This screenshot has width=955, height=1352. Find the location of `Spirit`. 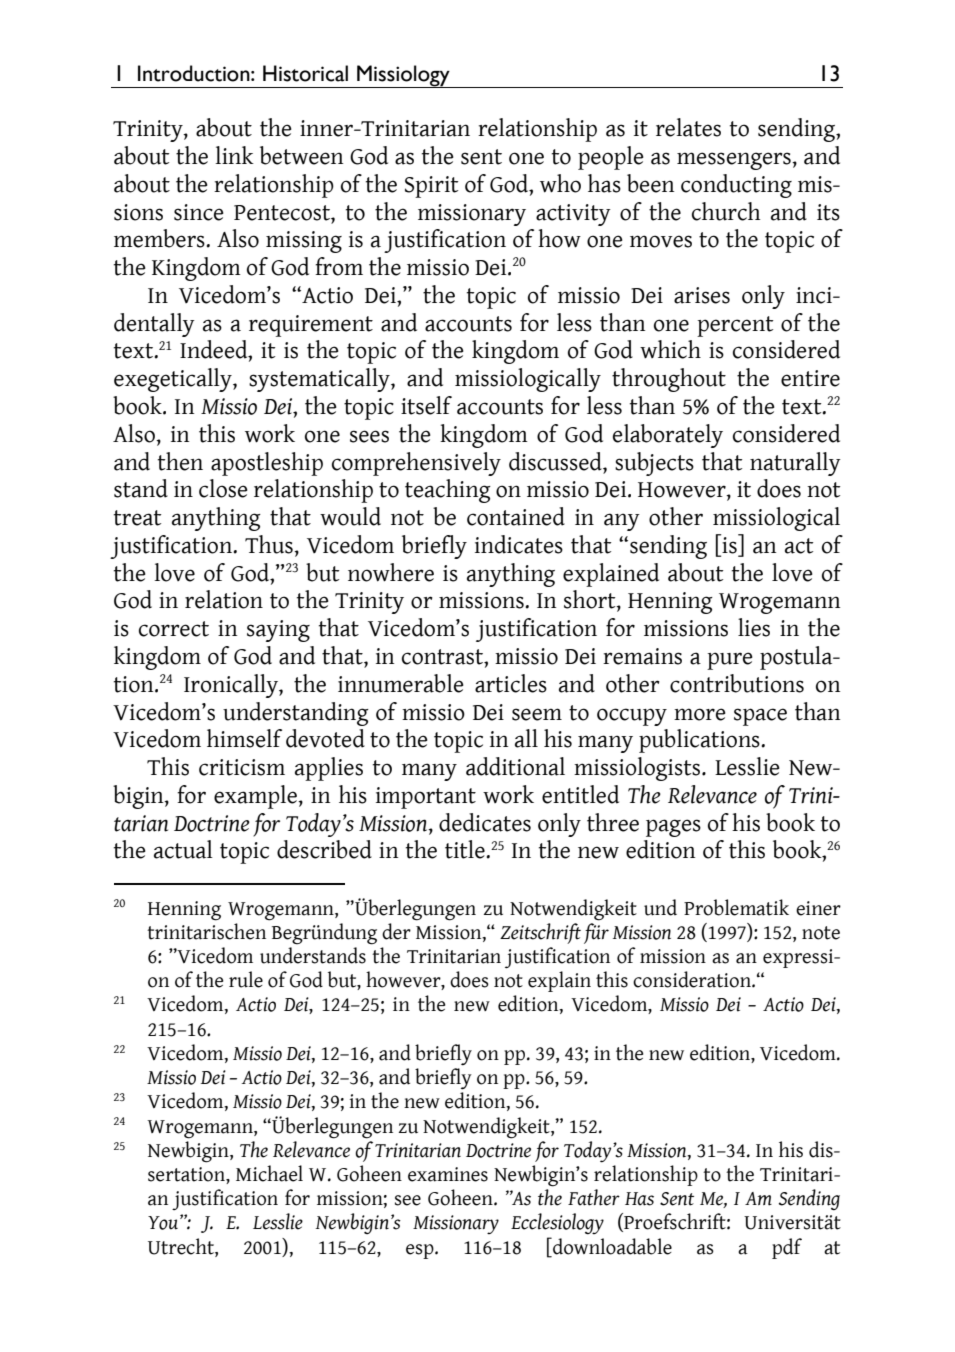

Spirit is located at coordinates (431, 187).
